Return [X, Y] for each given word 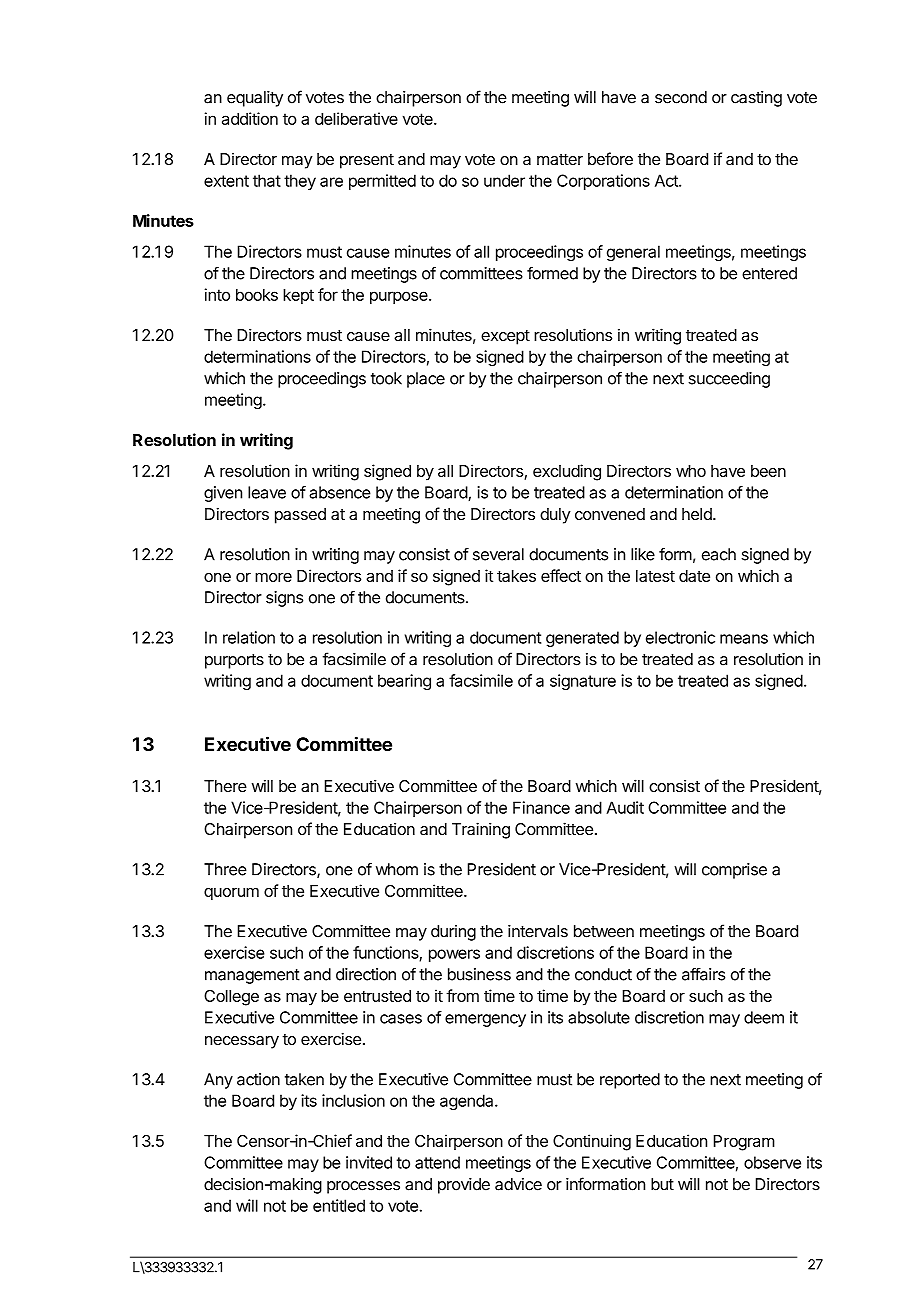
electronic [680, 637]
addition [250, 118]
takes [516, 576]
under [504, 180]
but [662, 1184]
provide [464, 1186]
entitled [339, 1205]
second [681, 97]
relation [249, 637]
